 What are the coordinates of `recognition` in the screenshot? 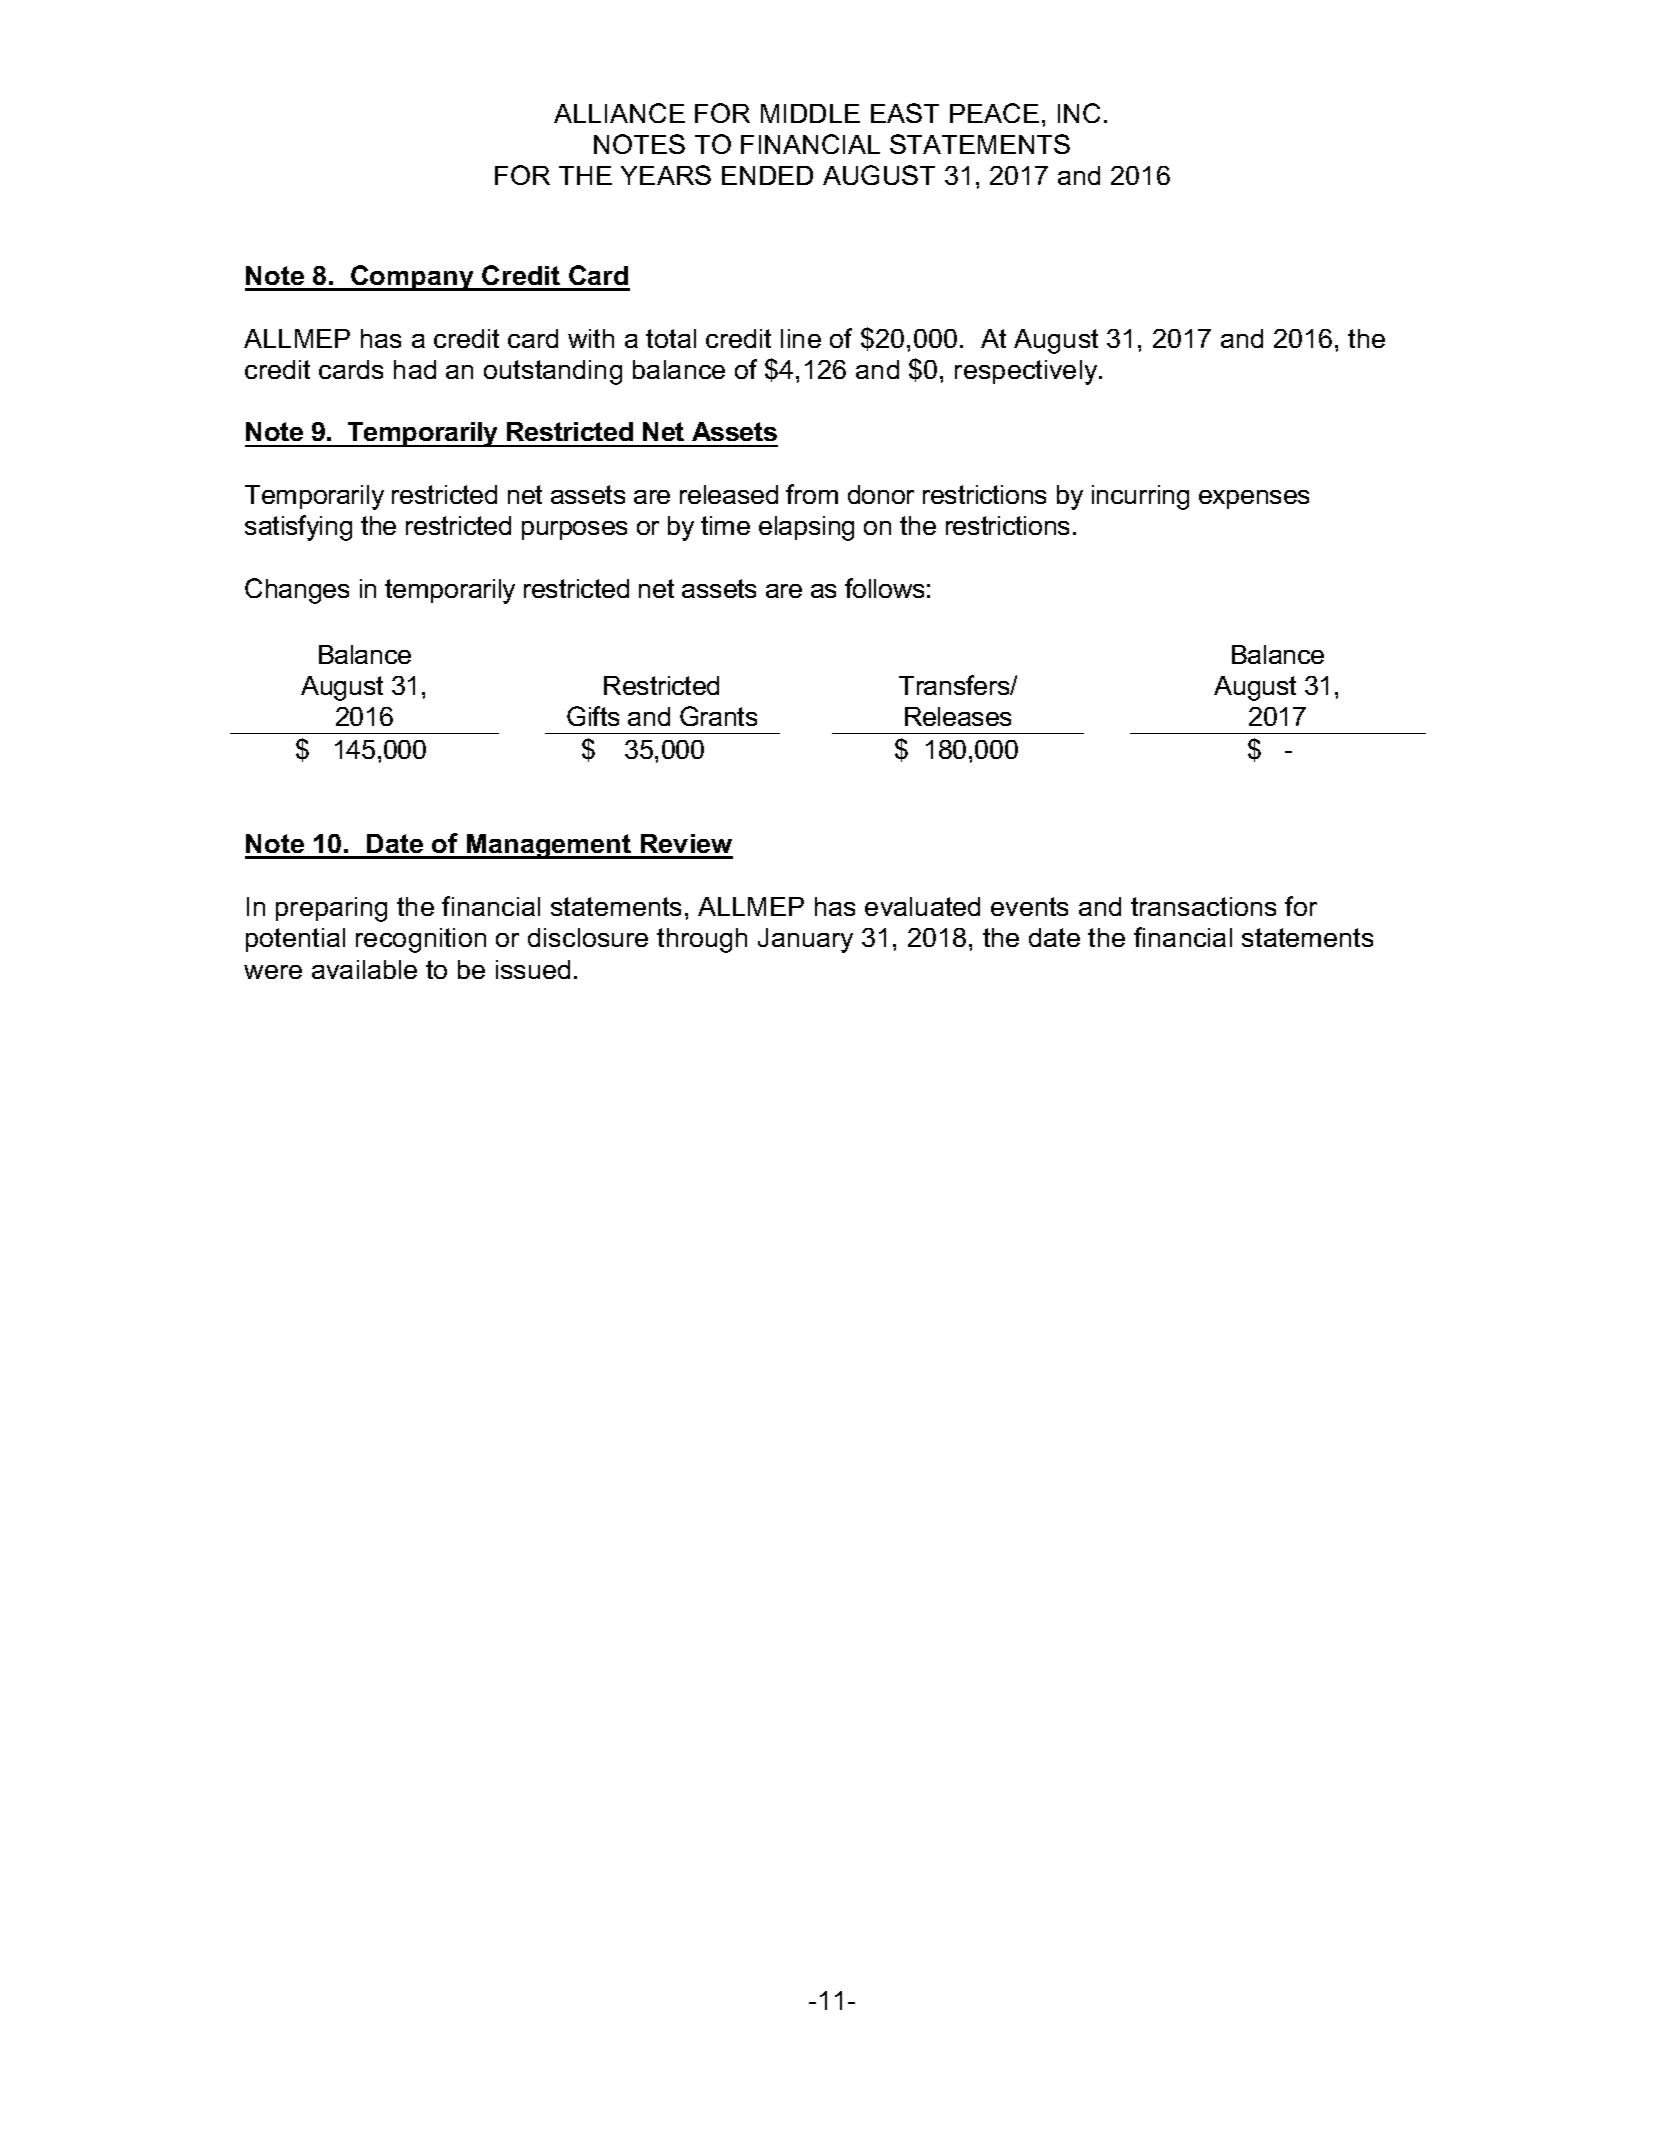 It's located at (421, 940).
